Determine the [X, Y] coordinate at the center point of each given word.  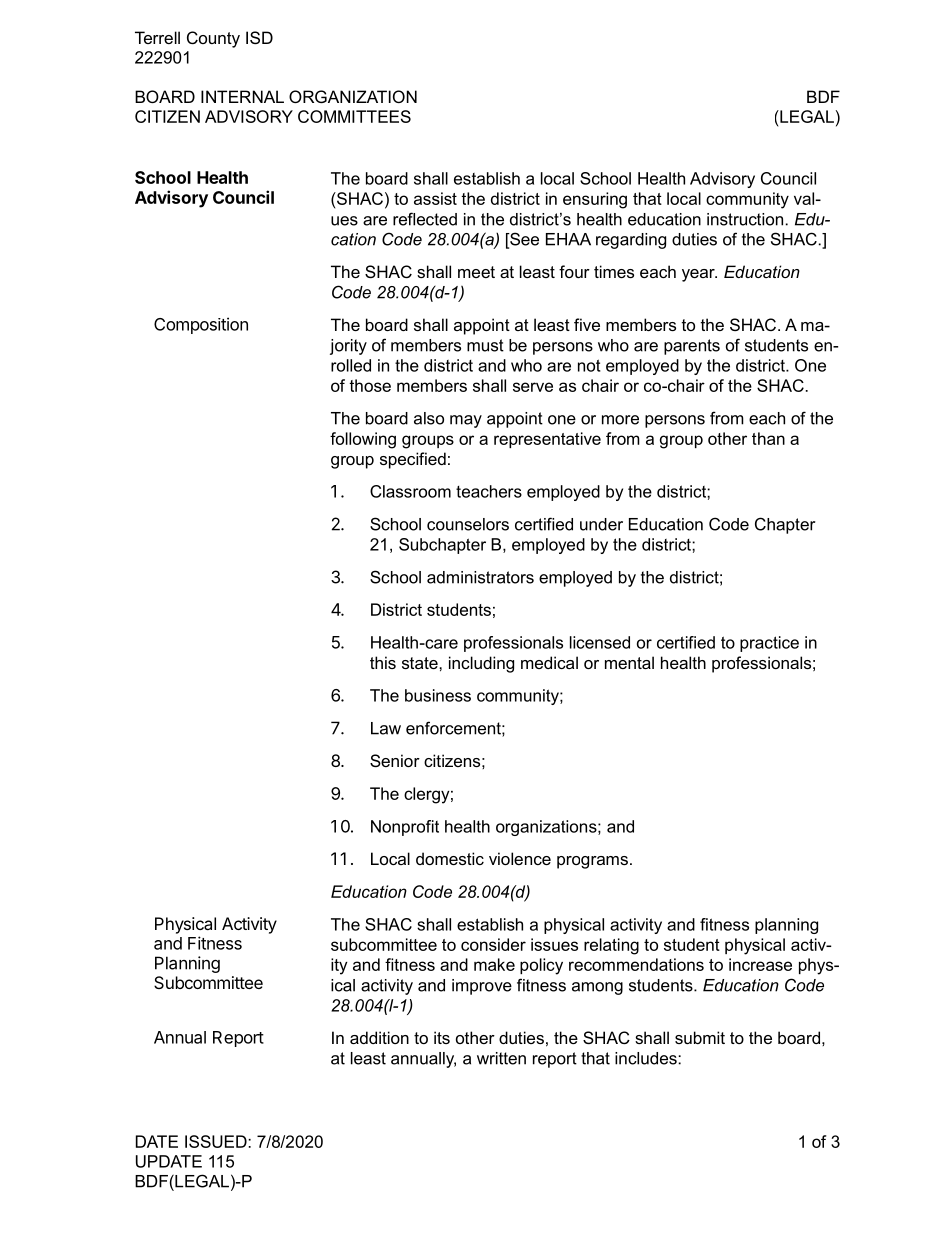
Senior [395, 760]
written [501, 1058]
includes [647, 1058]
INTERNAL [242, 96]
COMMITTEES [354, 116]
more [620, 420]
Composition [201, 325]
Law [386, 728]
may [466, 421]
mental [629, 662]
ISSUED [217, 1141]
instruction [745, 219]
